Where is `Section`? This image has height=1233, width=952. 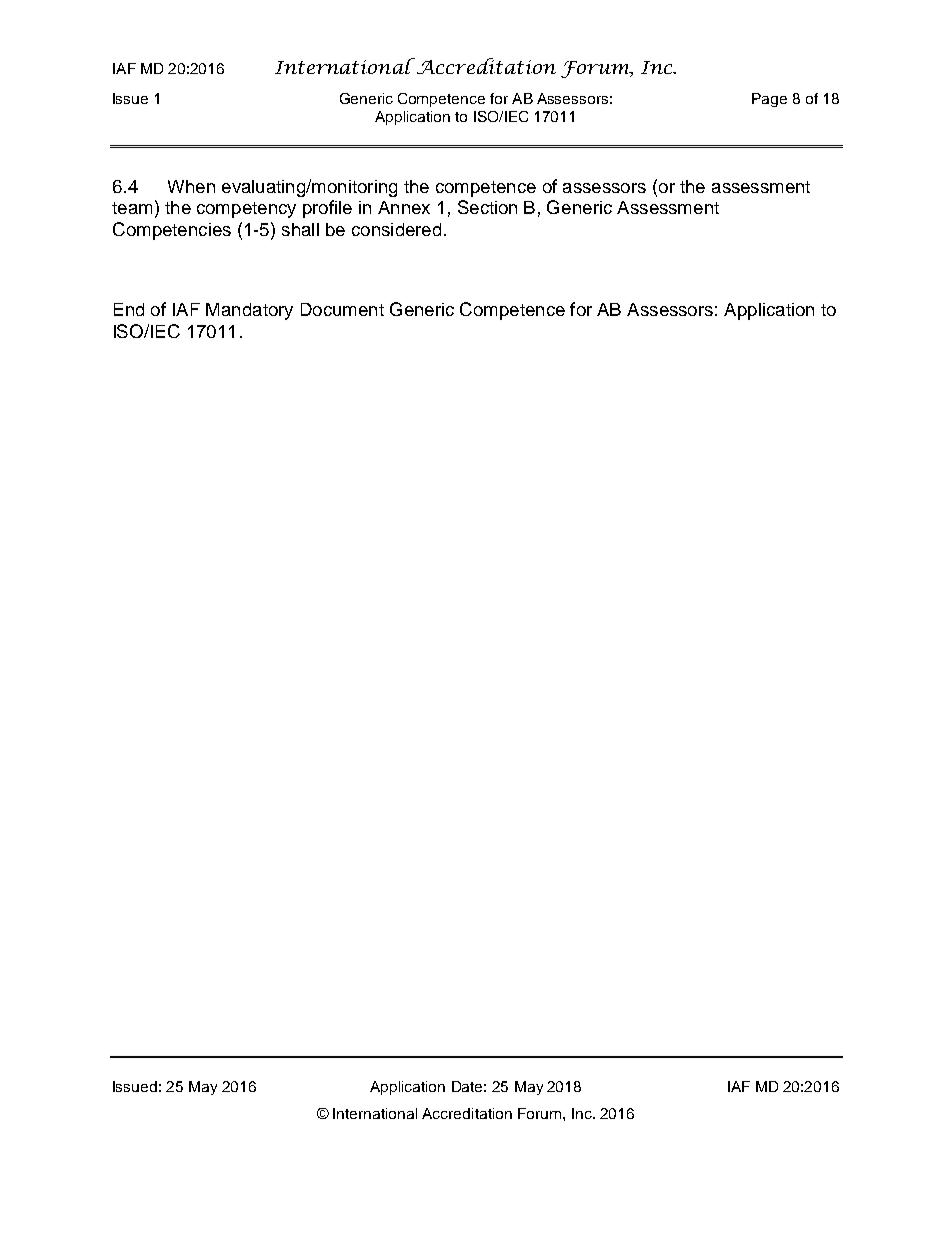
Section is located at coordinates (487, 207).
